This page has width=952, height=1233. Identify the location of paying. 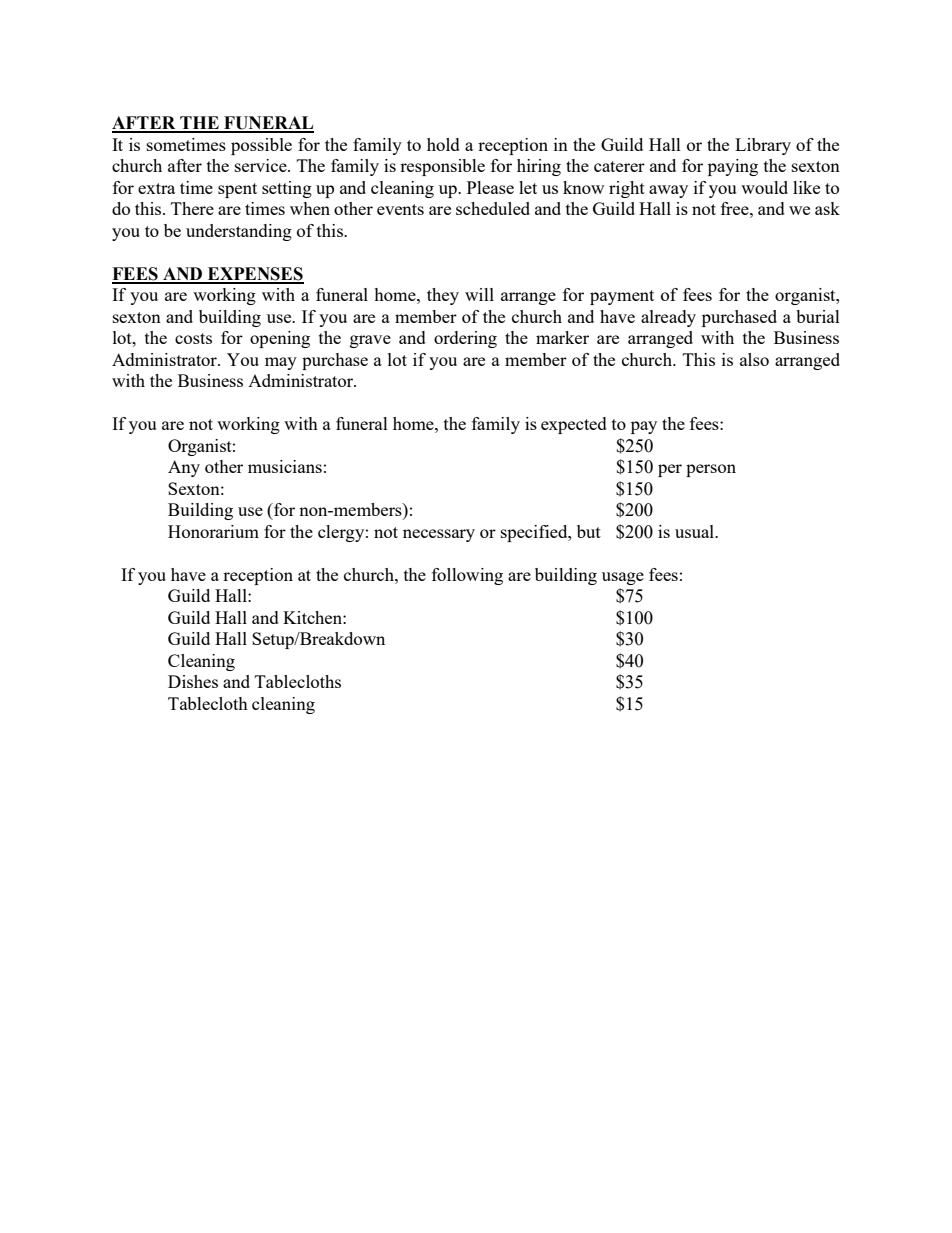
(733, 167).
